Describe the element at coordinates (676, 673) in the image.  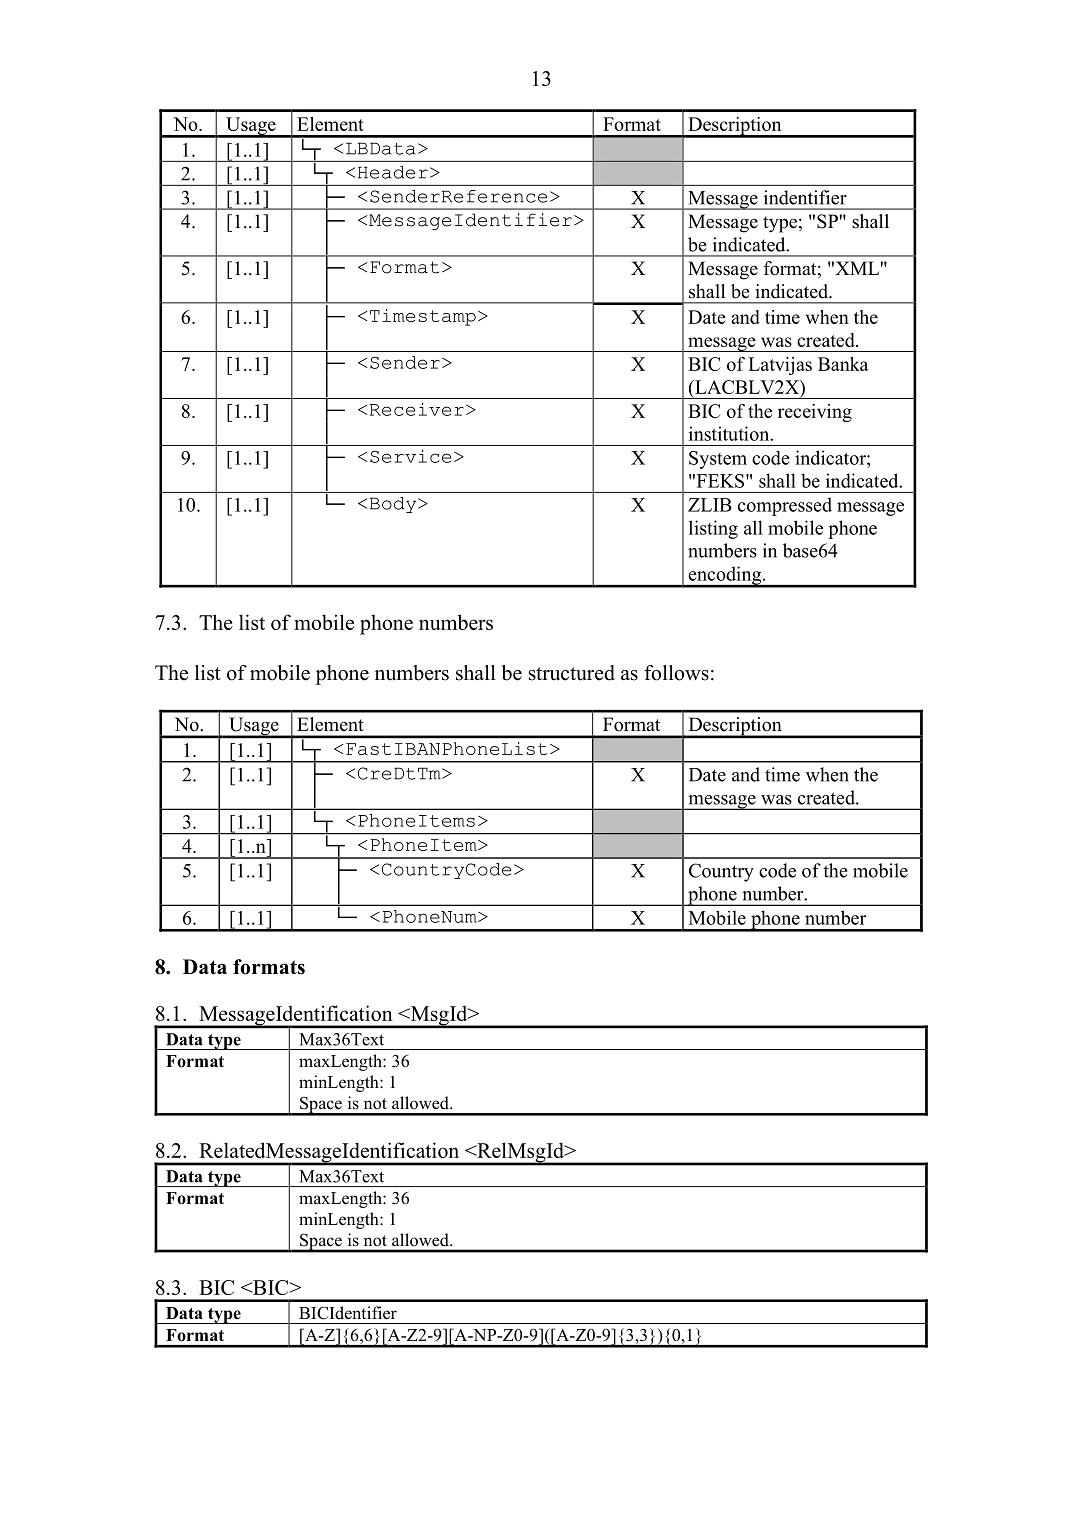
I see `follows` at that location.
